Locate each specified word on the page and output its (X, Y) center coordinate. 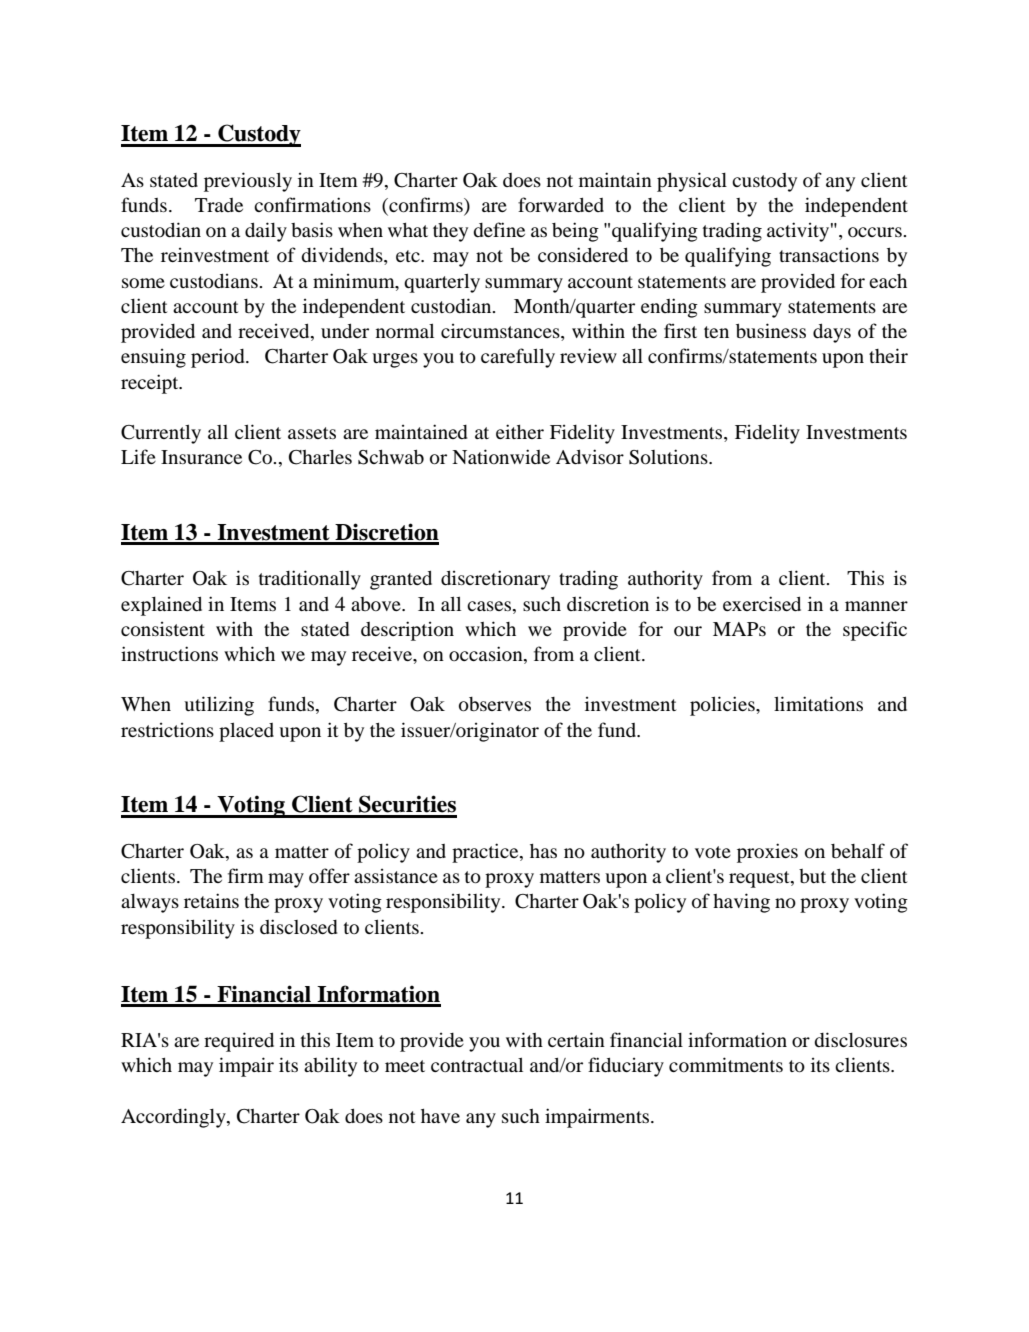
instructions (169, 653)
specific (875, 631)
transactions (829, 254)
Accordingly (174, 1118)
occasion (487, 655)
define (499, 229)
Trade (219, 205)
